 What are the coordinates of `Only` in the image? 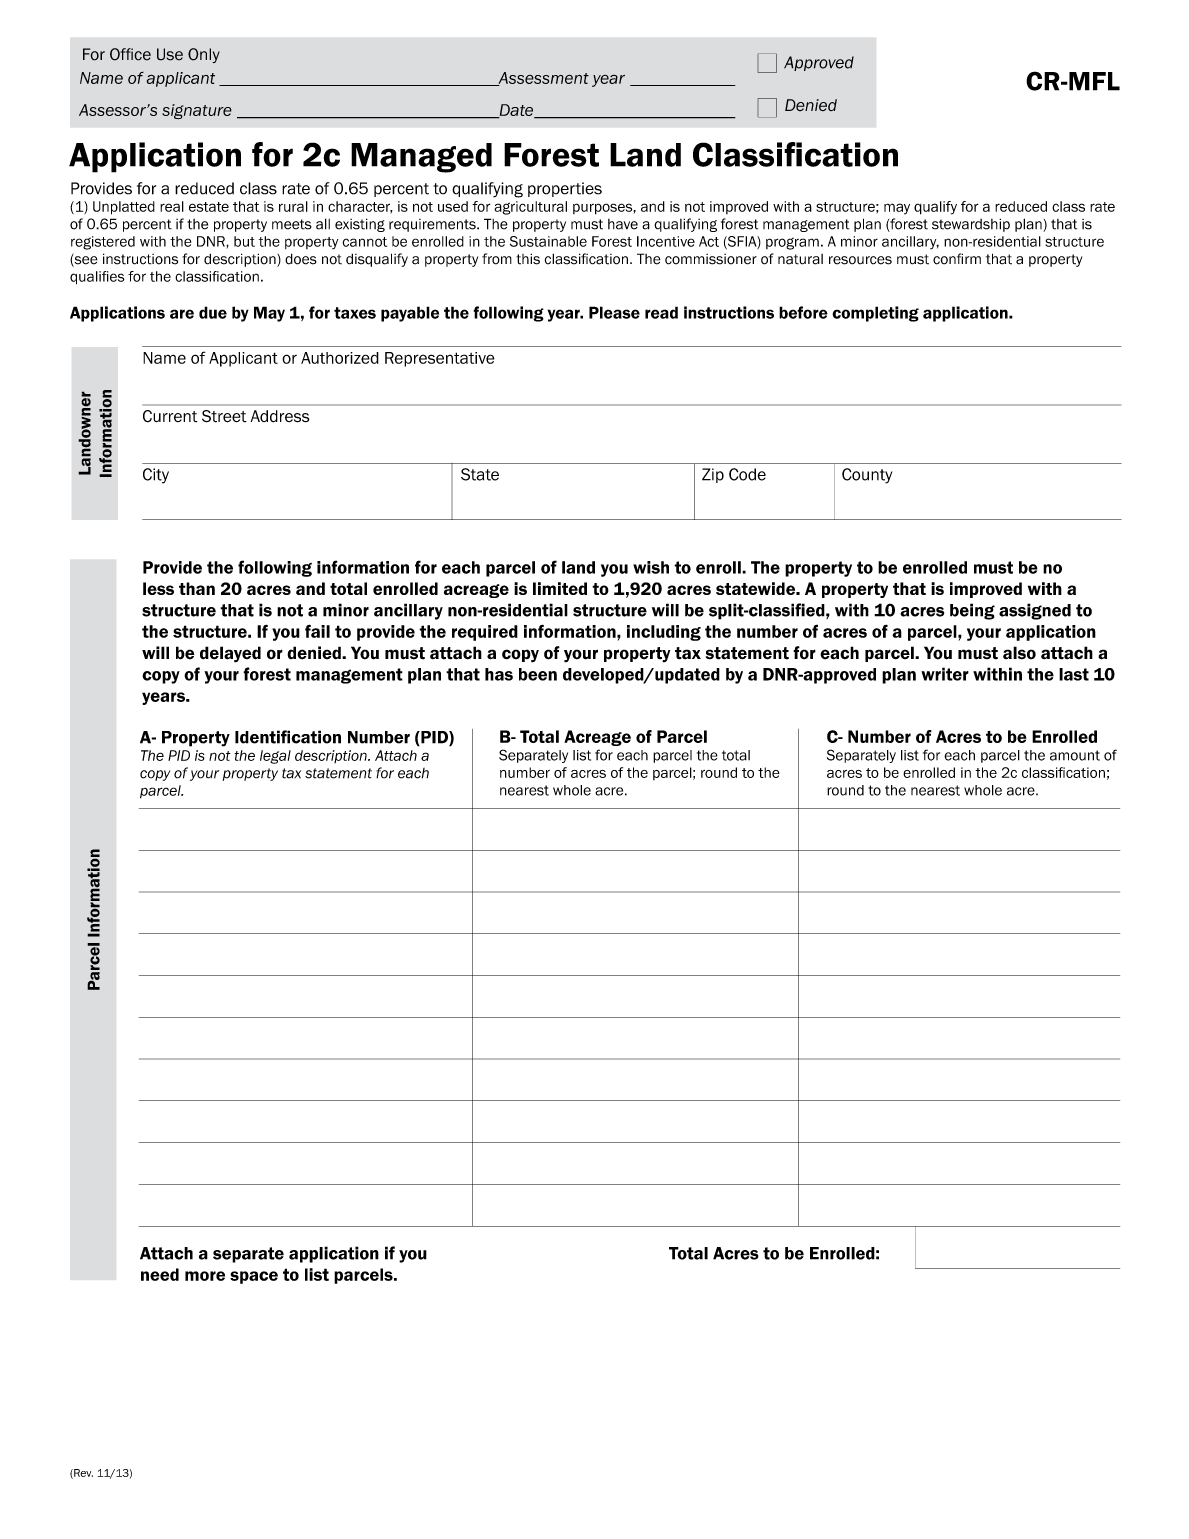 It's located at (204, 55).
